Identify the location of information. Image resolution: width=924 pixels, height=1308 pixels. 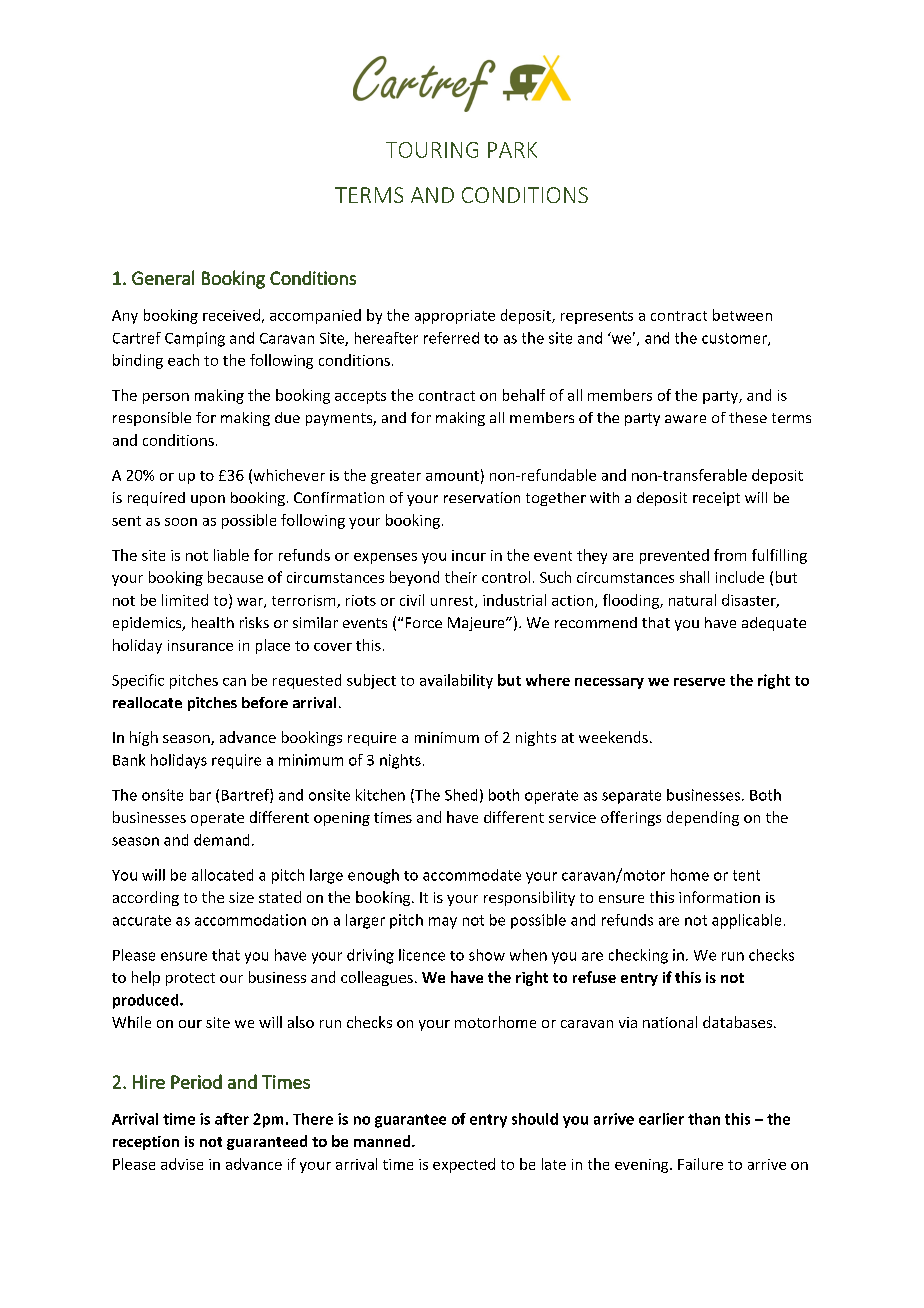
(719, 897).
